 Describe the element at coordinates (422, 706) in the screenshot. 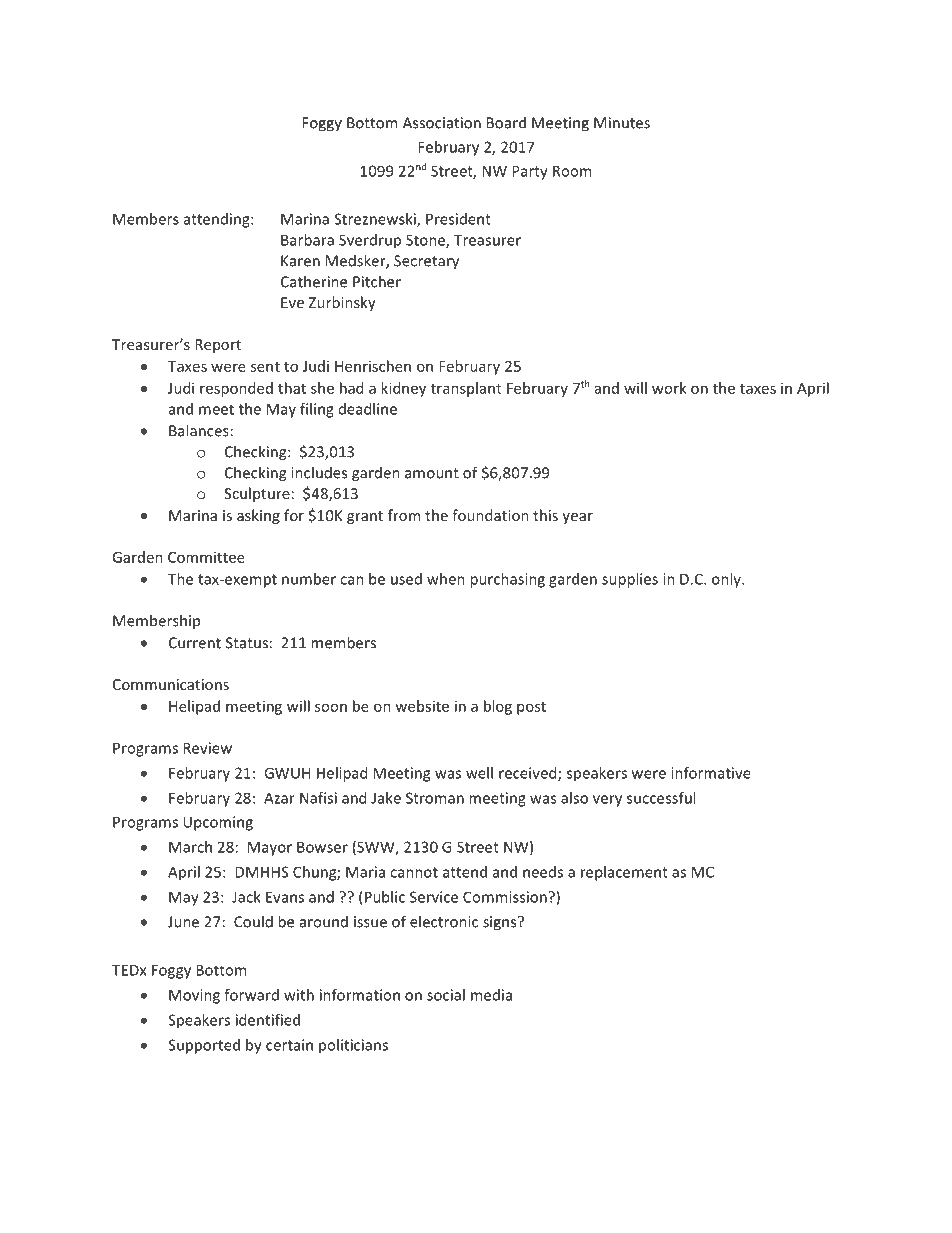

I see `website` at that location.
